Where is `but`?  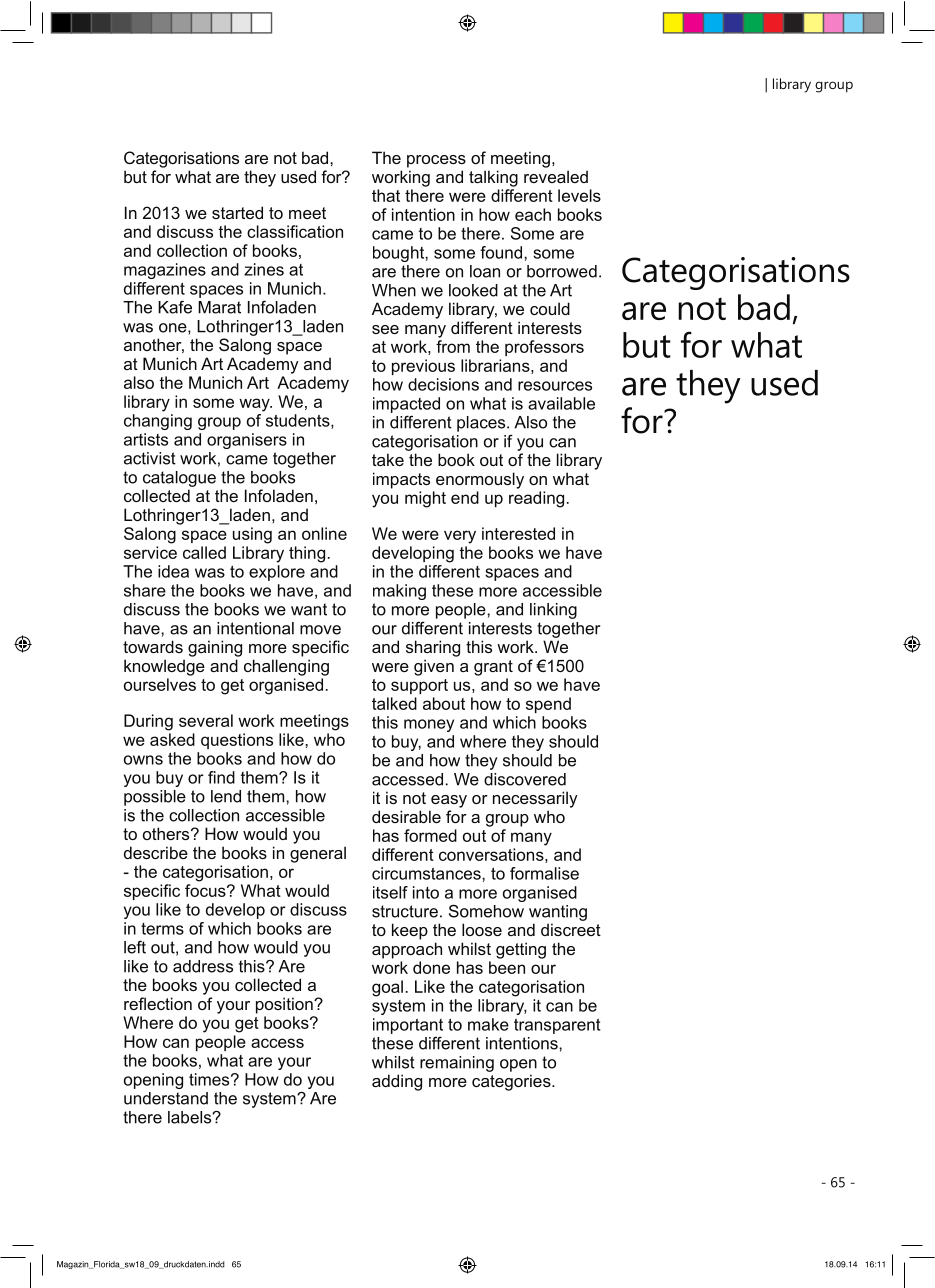 but is located at coordinates (135, 176).
